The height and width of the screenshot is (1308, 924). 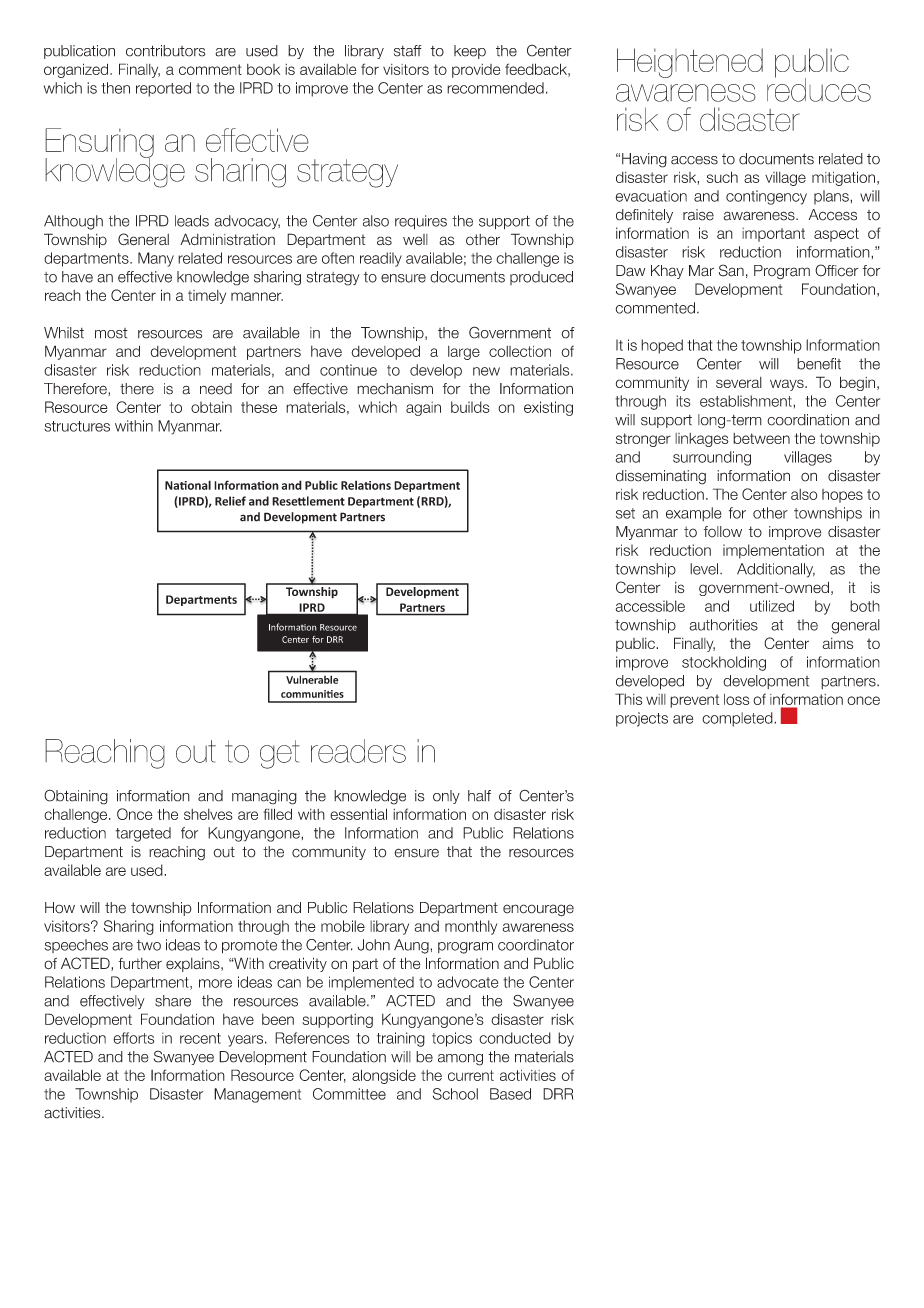 I want to click on conducted, so click(x=515, y=1038).
